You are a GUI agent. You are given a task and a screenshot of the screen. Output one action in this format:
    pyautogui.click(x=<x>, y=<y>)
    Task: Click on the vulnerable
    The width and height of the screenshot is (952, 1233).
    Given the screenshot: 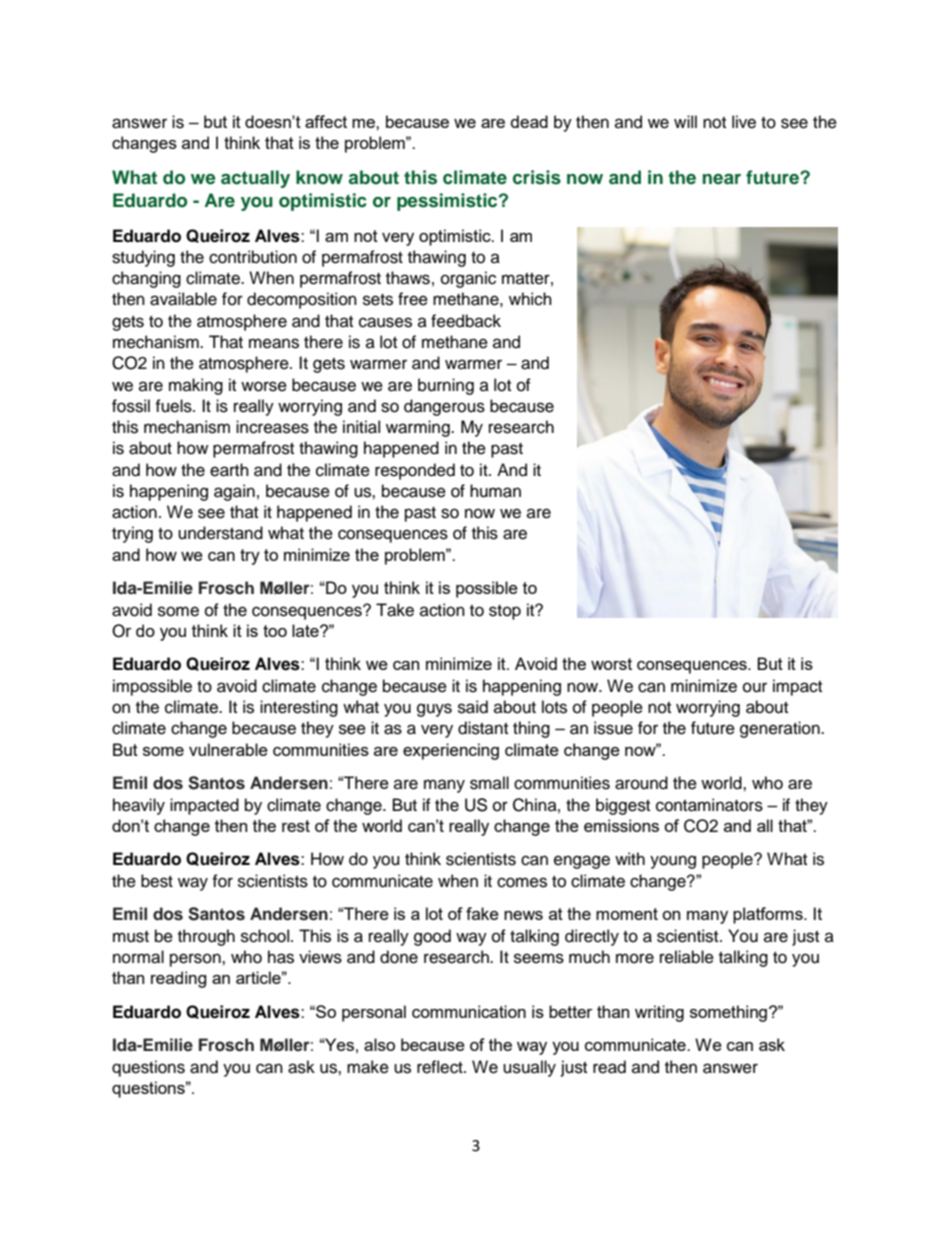 What is the action you would take?
    pyautogui.click(x=228, y=749)
